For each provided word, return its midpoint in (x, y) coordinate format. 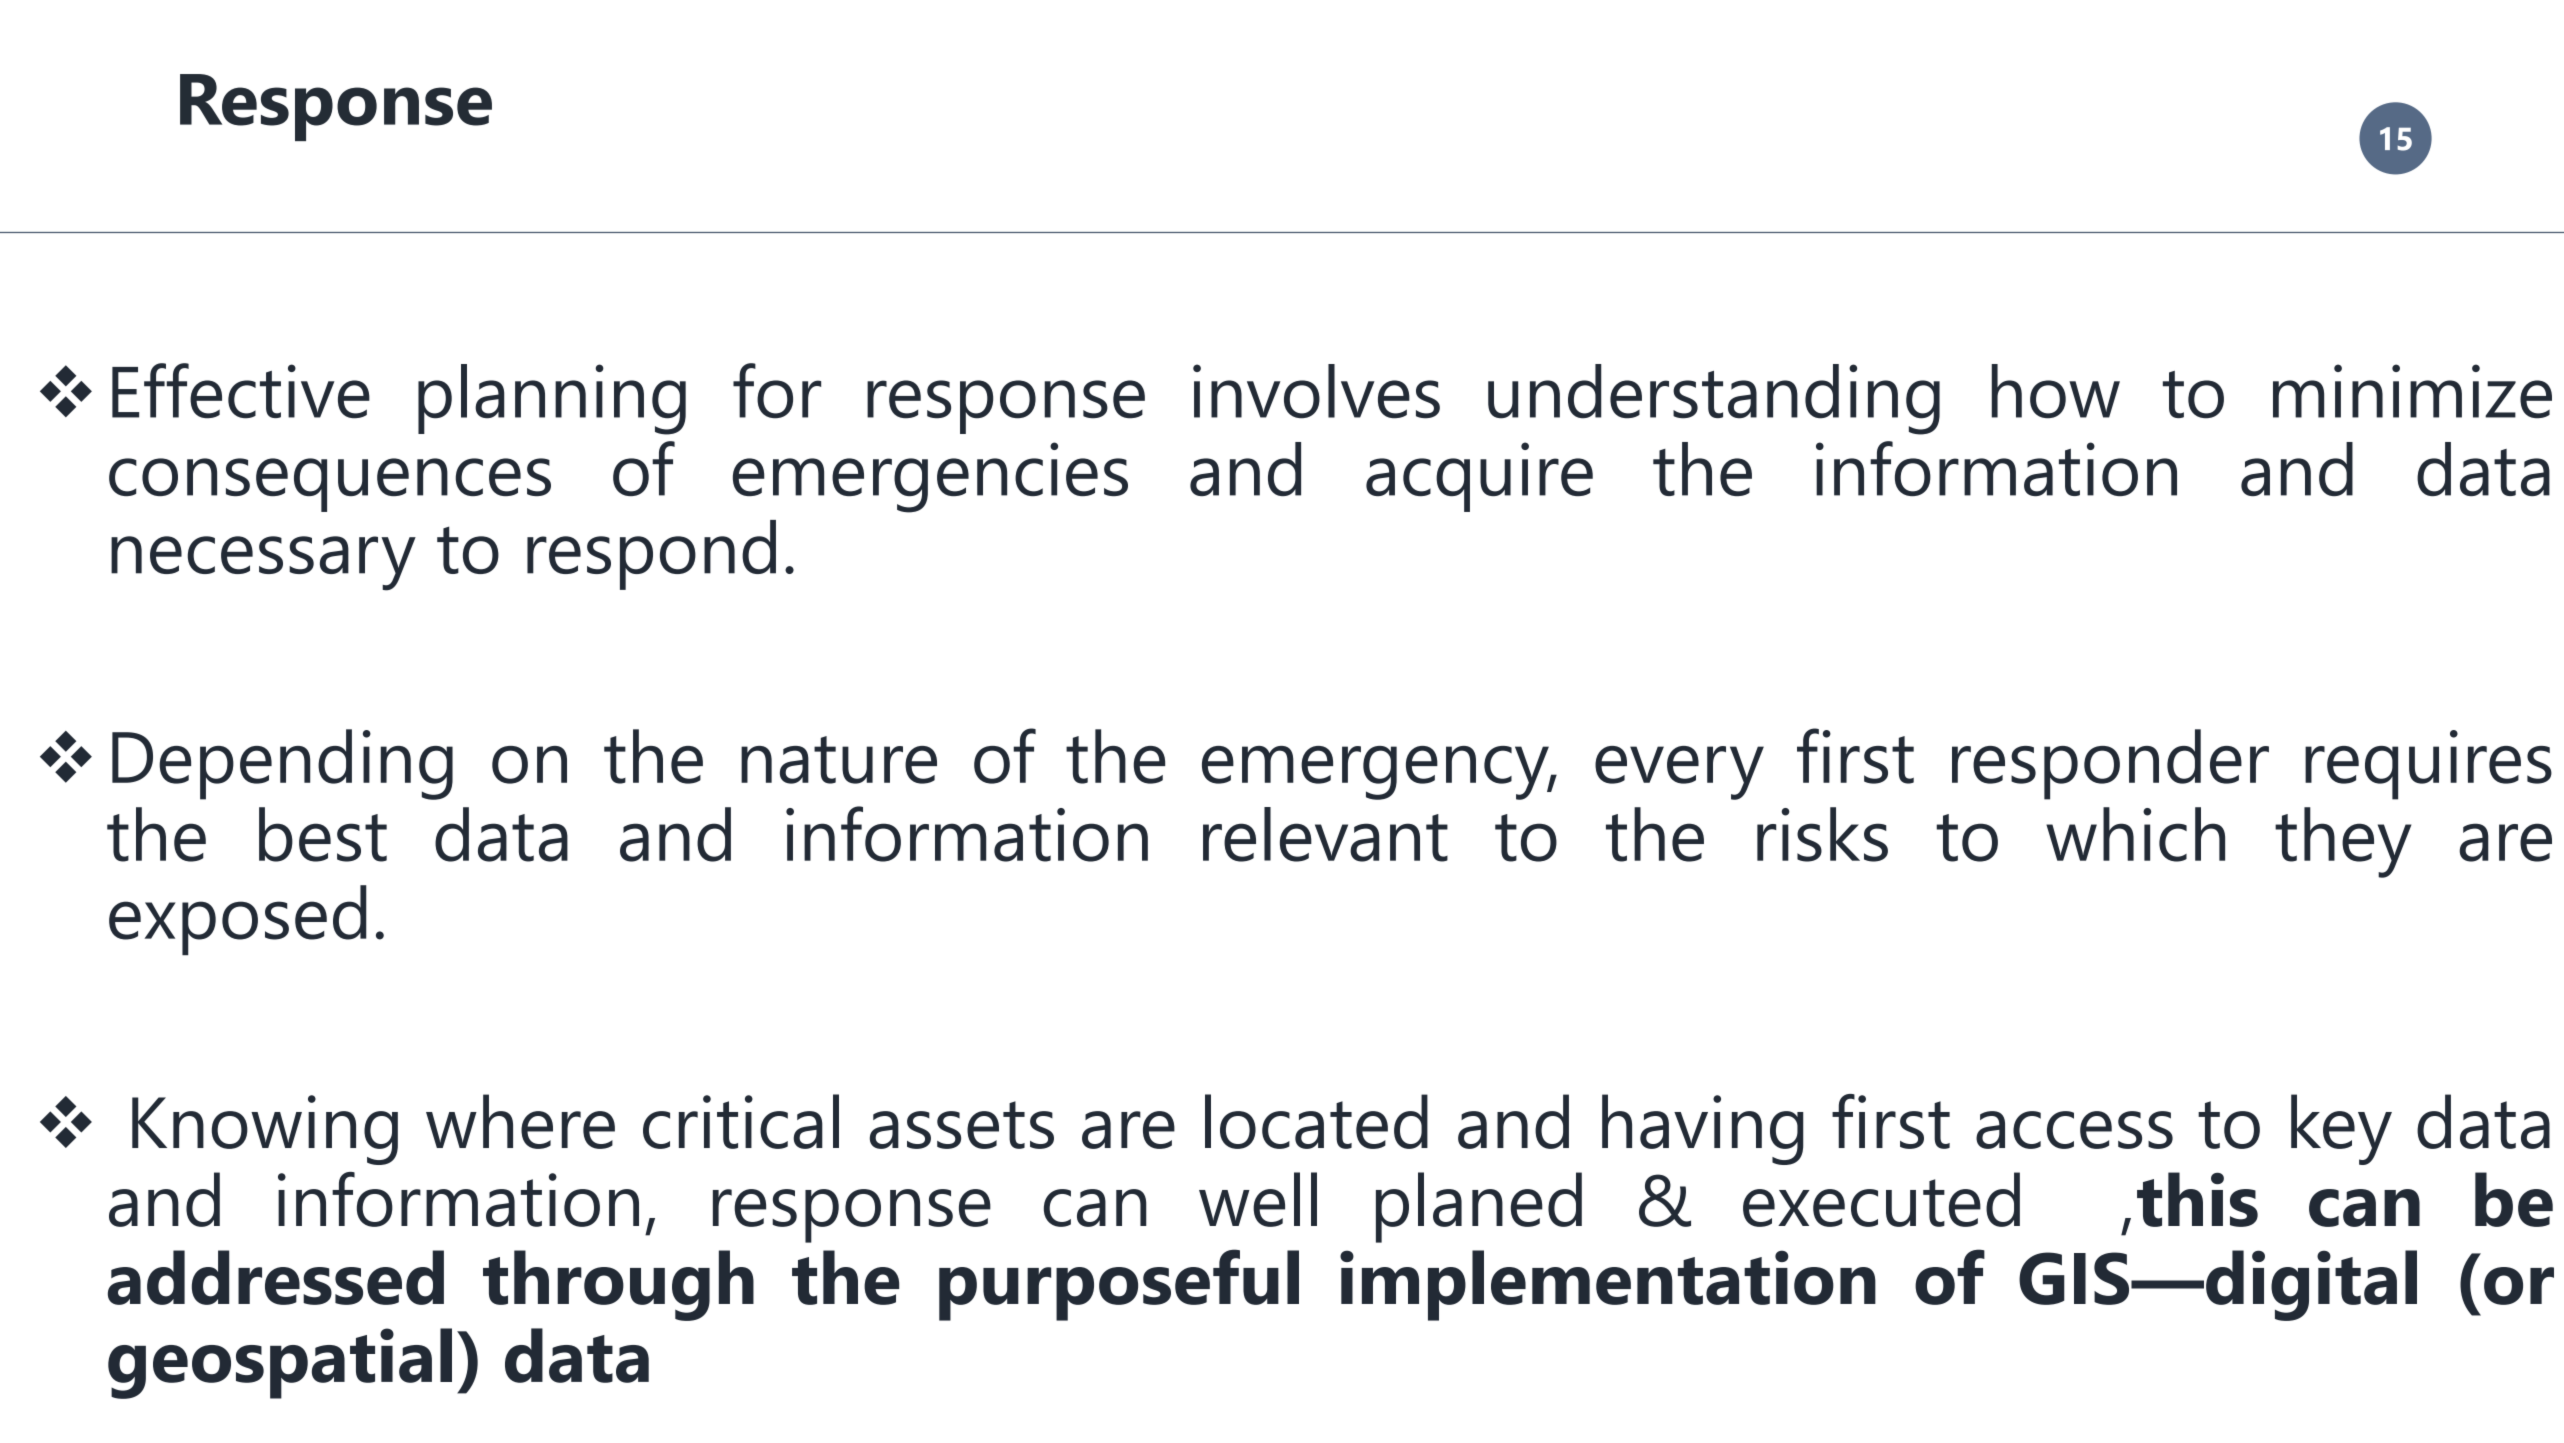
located (1316, 1121)
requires (2428, 765)
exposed (238, 920)
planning (552, 399)
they (2343, 842)
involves (1316, 391)
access (2074, 1130)
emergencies (930, 477)
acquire (1479, 477)
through (618, 1285)
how (2056, 391)
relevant (1325, 834)
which (2135, 834)
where (520, 1121)
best (323, 834)
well (1258, 1199)
